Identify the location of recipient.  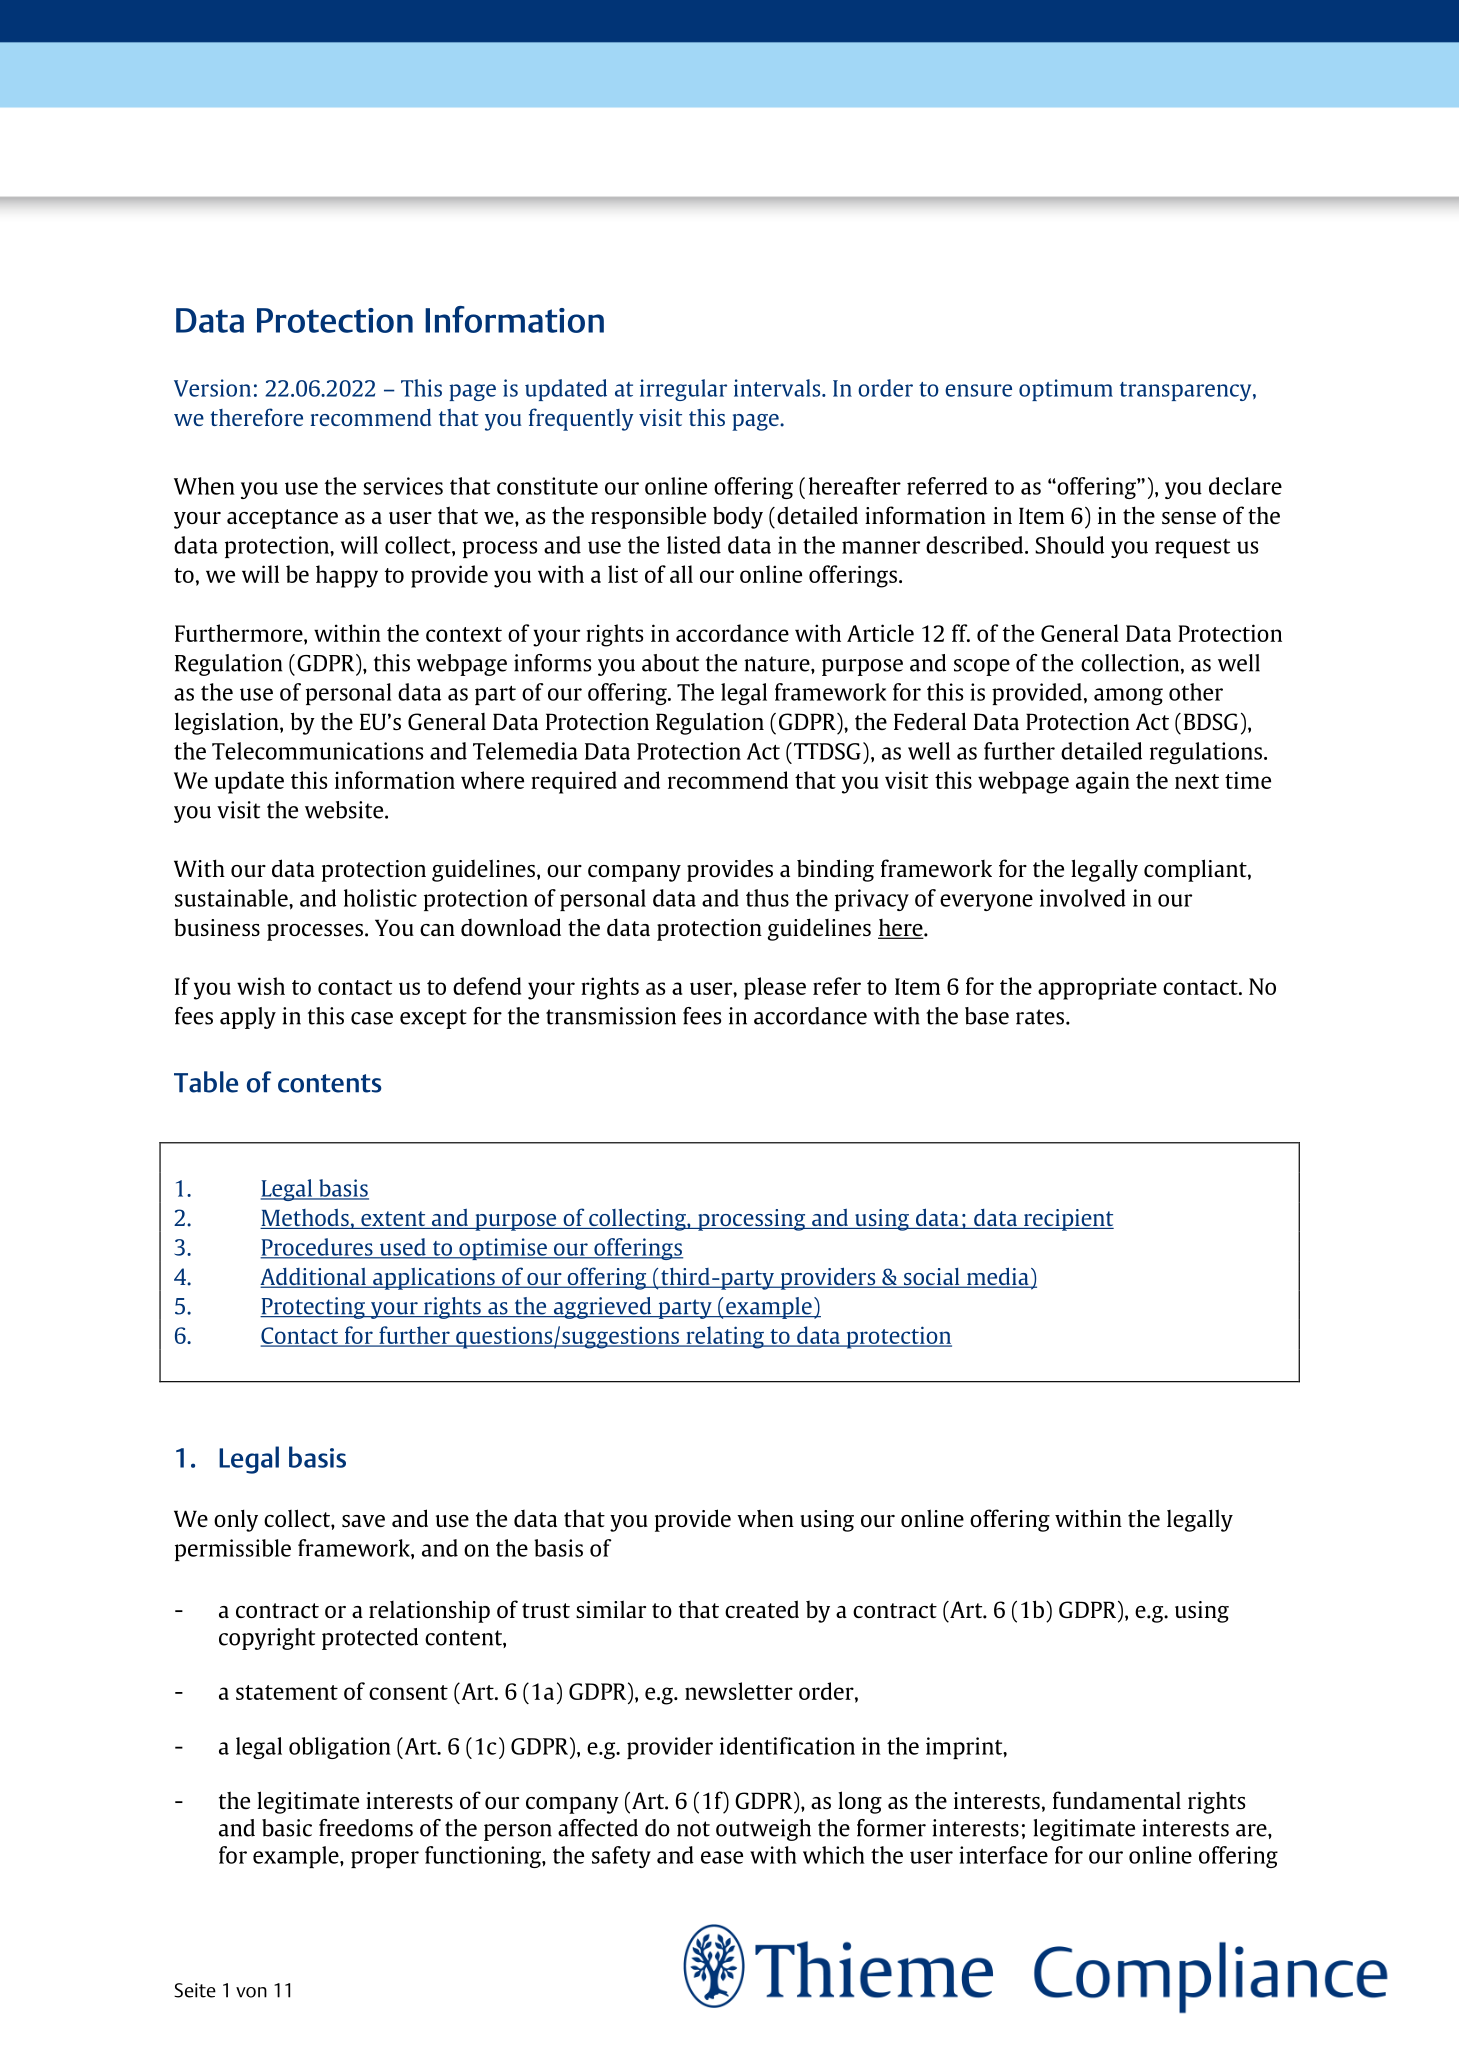
(1068, 1220).
